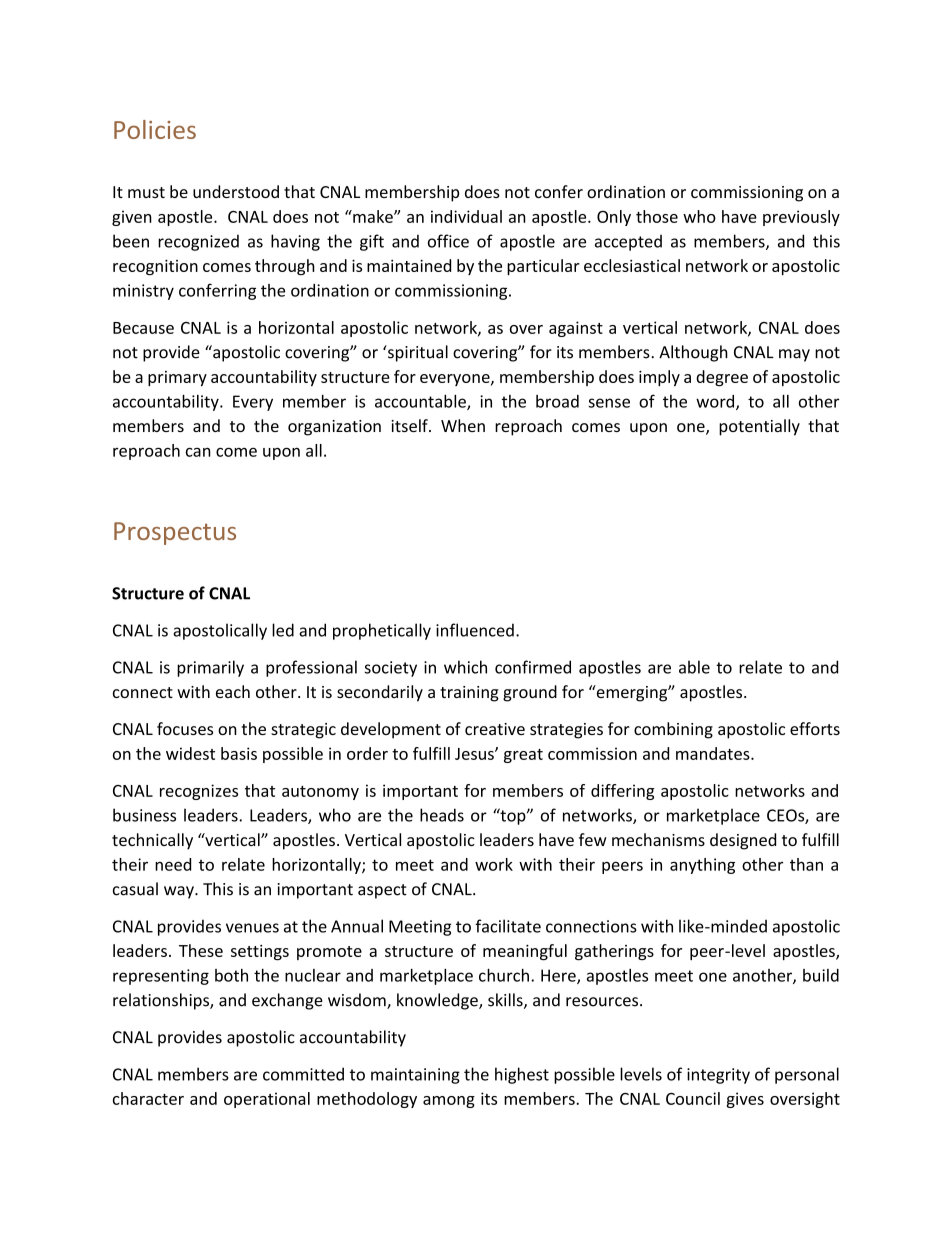 Image resolution: width=952 pixels, height=1233 pixels. What do you see at coordinates (522, 1075) in the page?
I see `highest` at bounding box center [522, 1075].
